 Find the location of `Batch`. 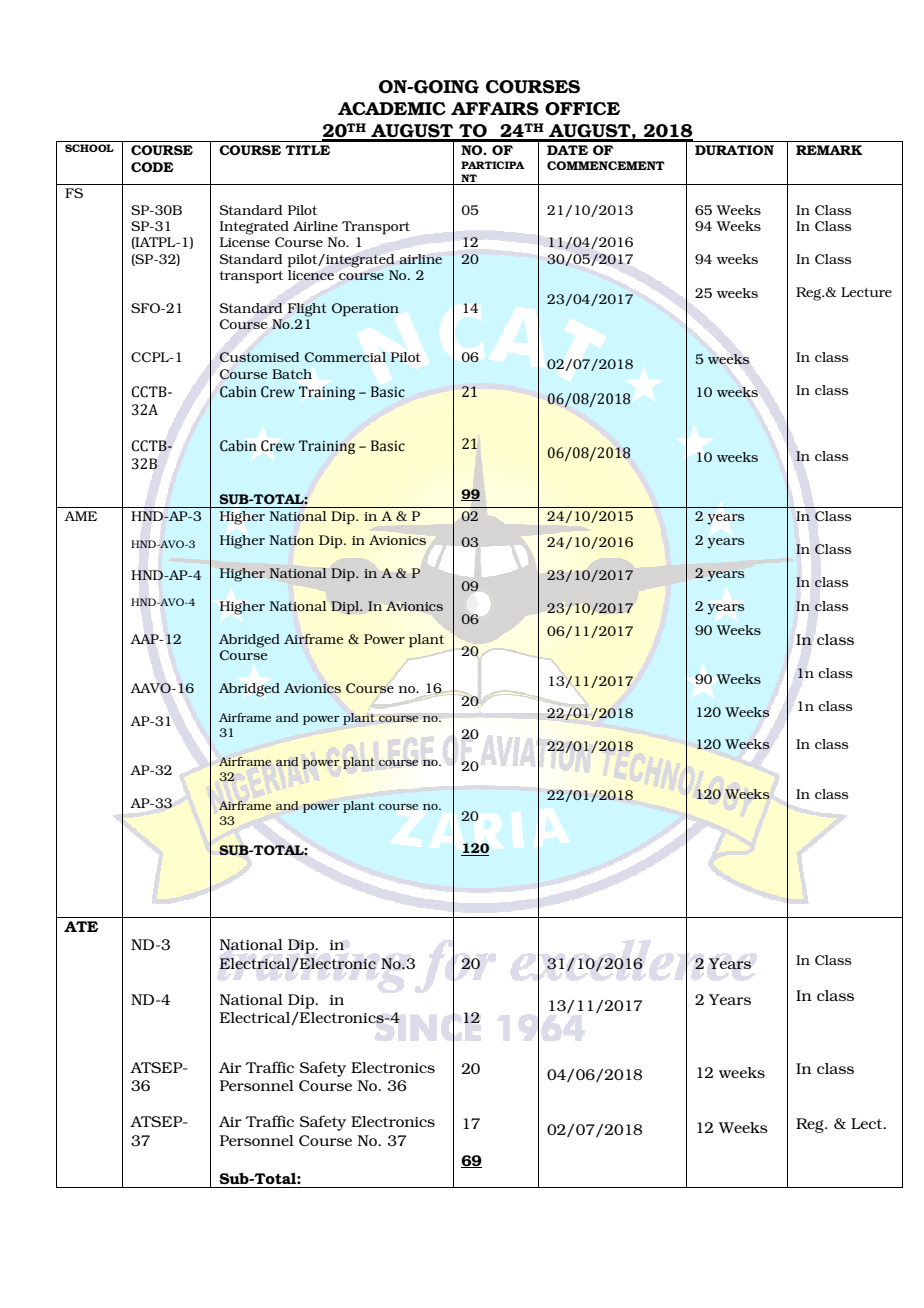

Batch is located at coordinates (292, 374).
